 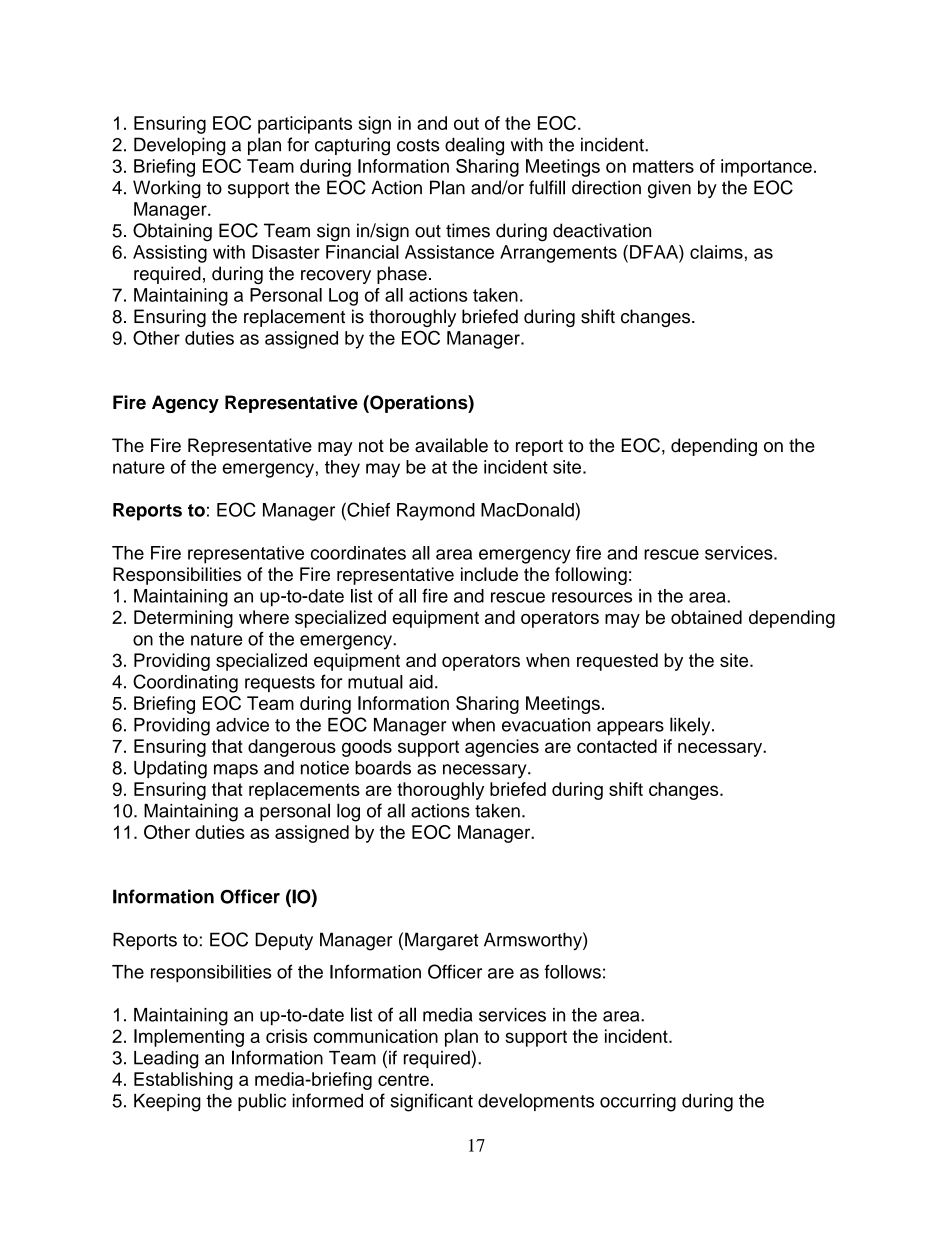 What do you see at coordinates (591, 576) in the image?
I see `following` at bounding box center [591, 576].
